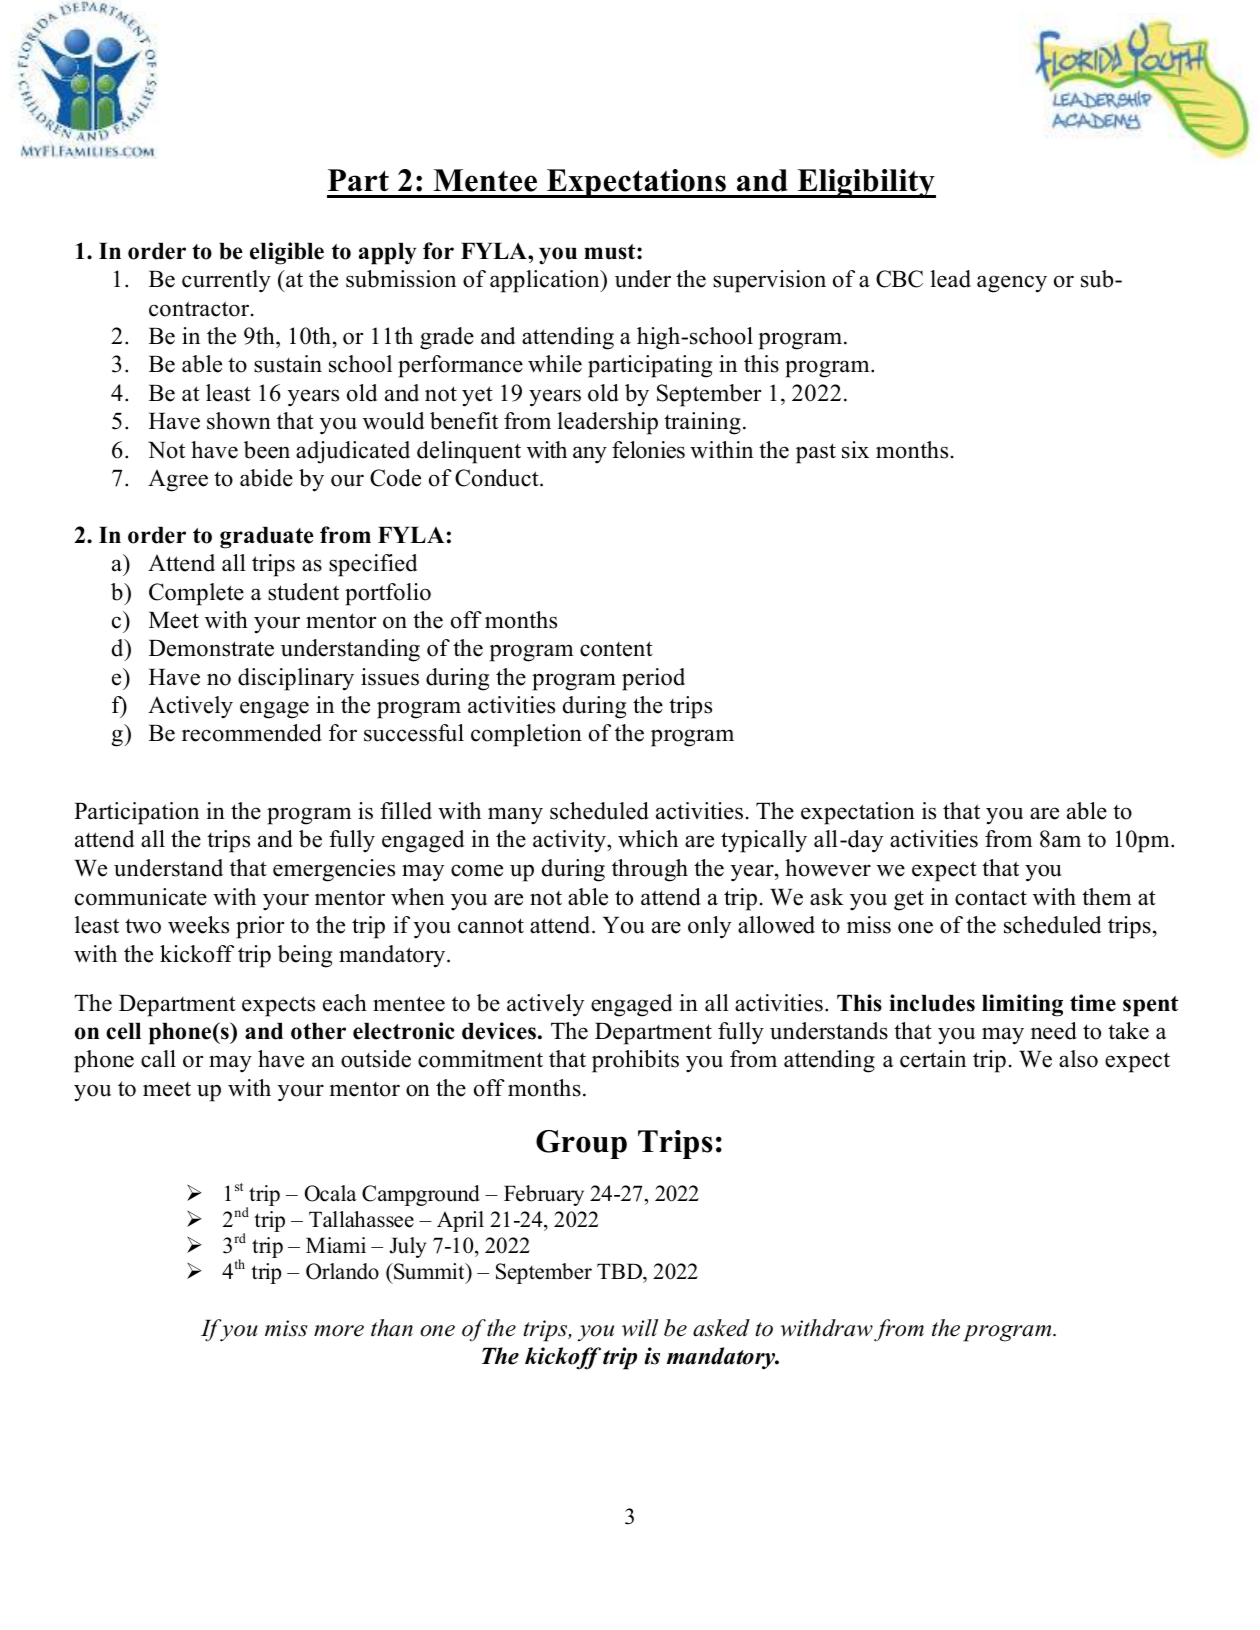 The width and height of the screenshot is (1260, 1630). Describe the element at coordinates (1012, 284) in the screenshot. I see `agency` at that location.
